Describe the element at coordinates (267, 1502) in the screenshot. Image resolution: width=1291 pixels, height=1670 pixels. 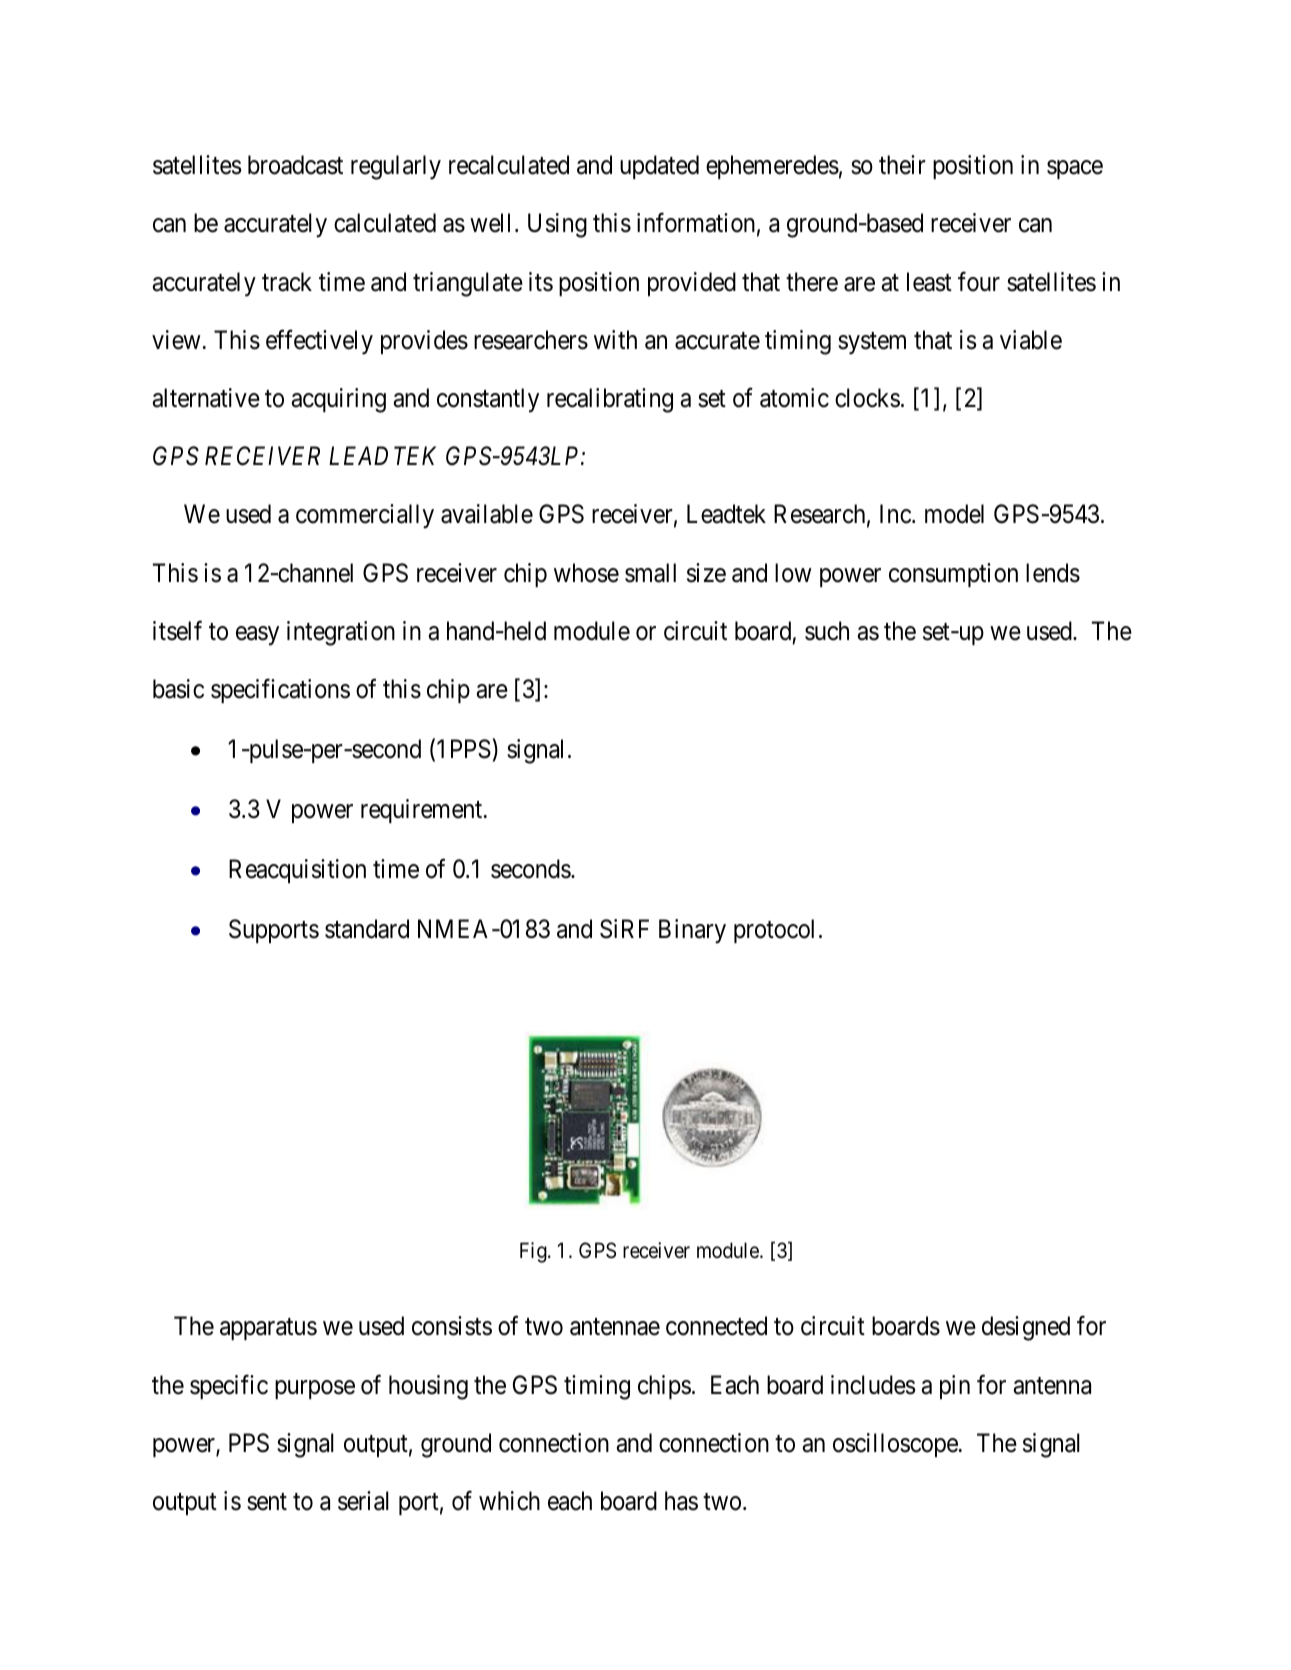
I see `sent` at that location.
